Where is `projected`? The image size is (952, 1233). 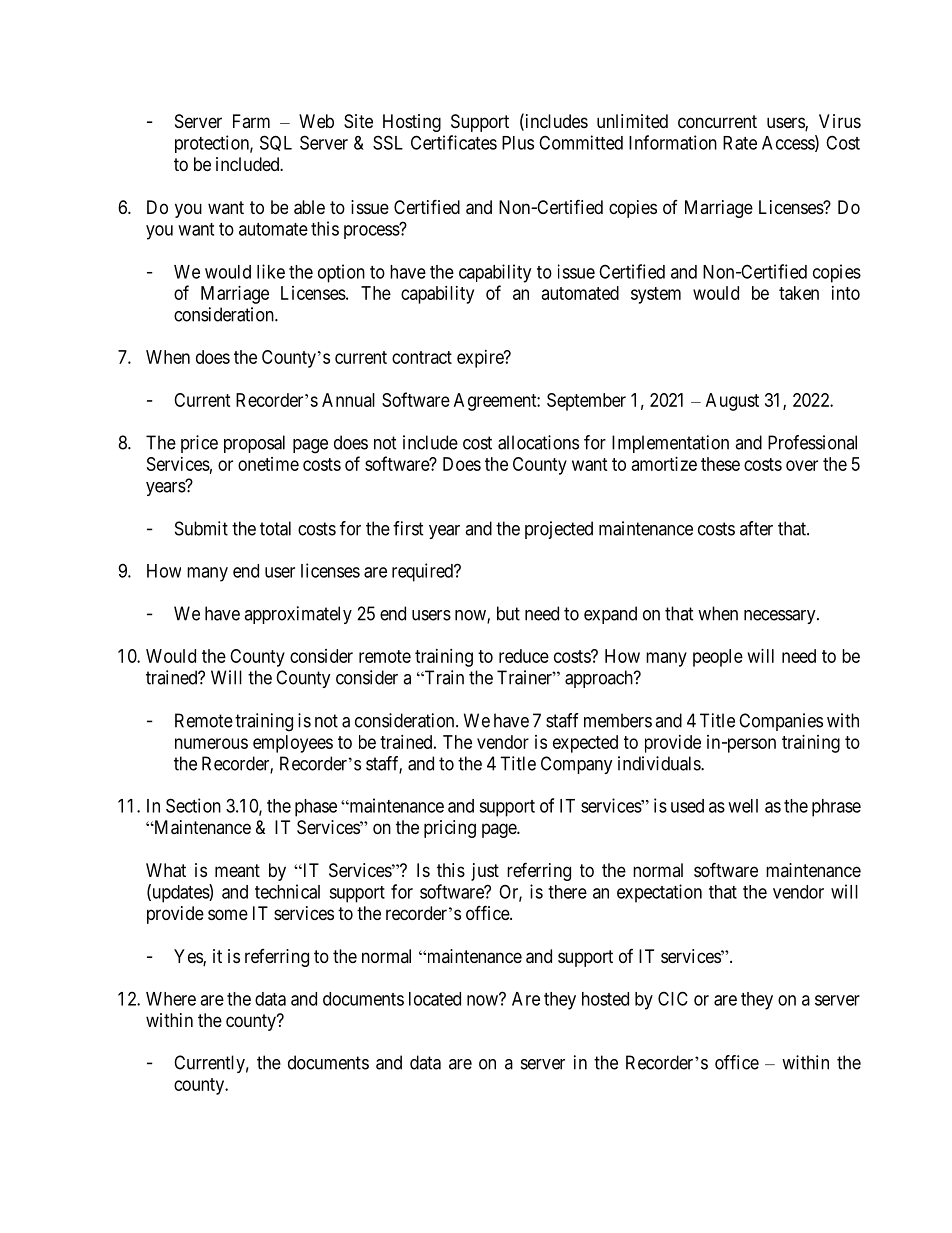
projected is located at coordinates (559, 530).
